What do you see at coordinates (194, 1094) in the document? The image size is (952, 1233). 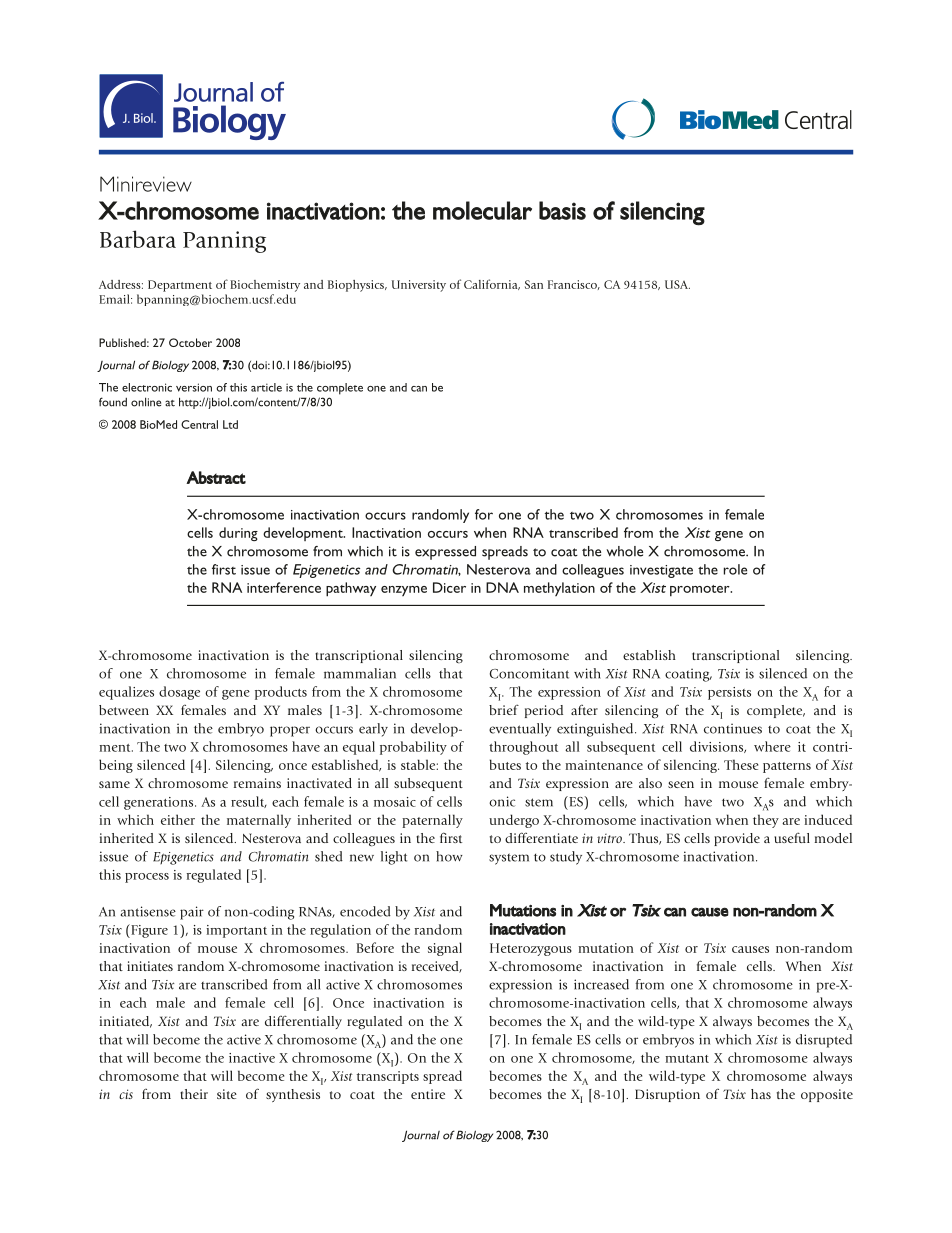 I see `their` at bounding box center [194, 1094].
